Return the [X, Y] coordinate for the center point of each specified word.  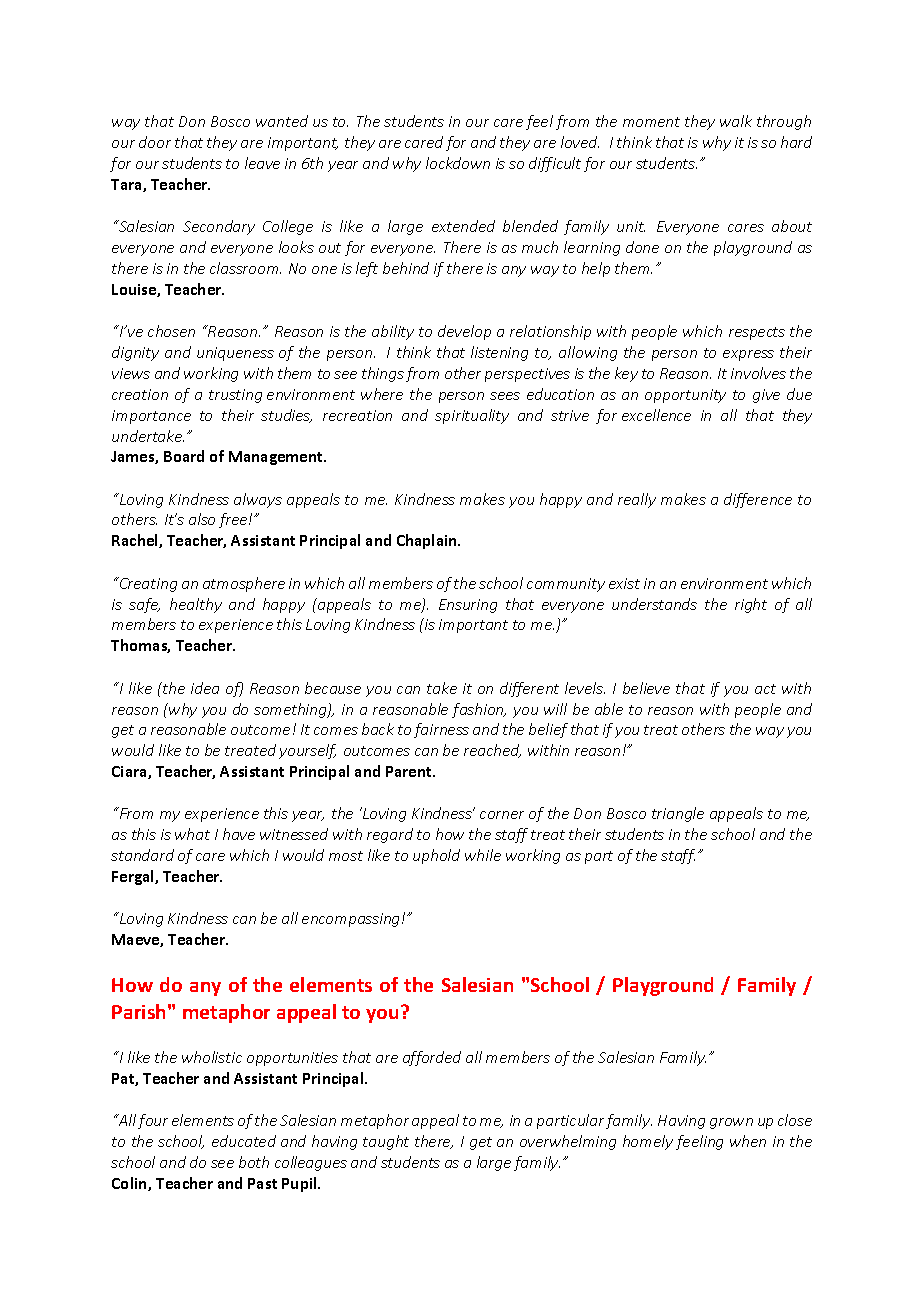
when [748, 1141]
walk [736, 121]
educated [244, 1141]
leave [262, 163]
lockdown [458, 163]
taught [386, 1142]
